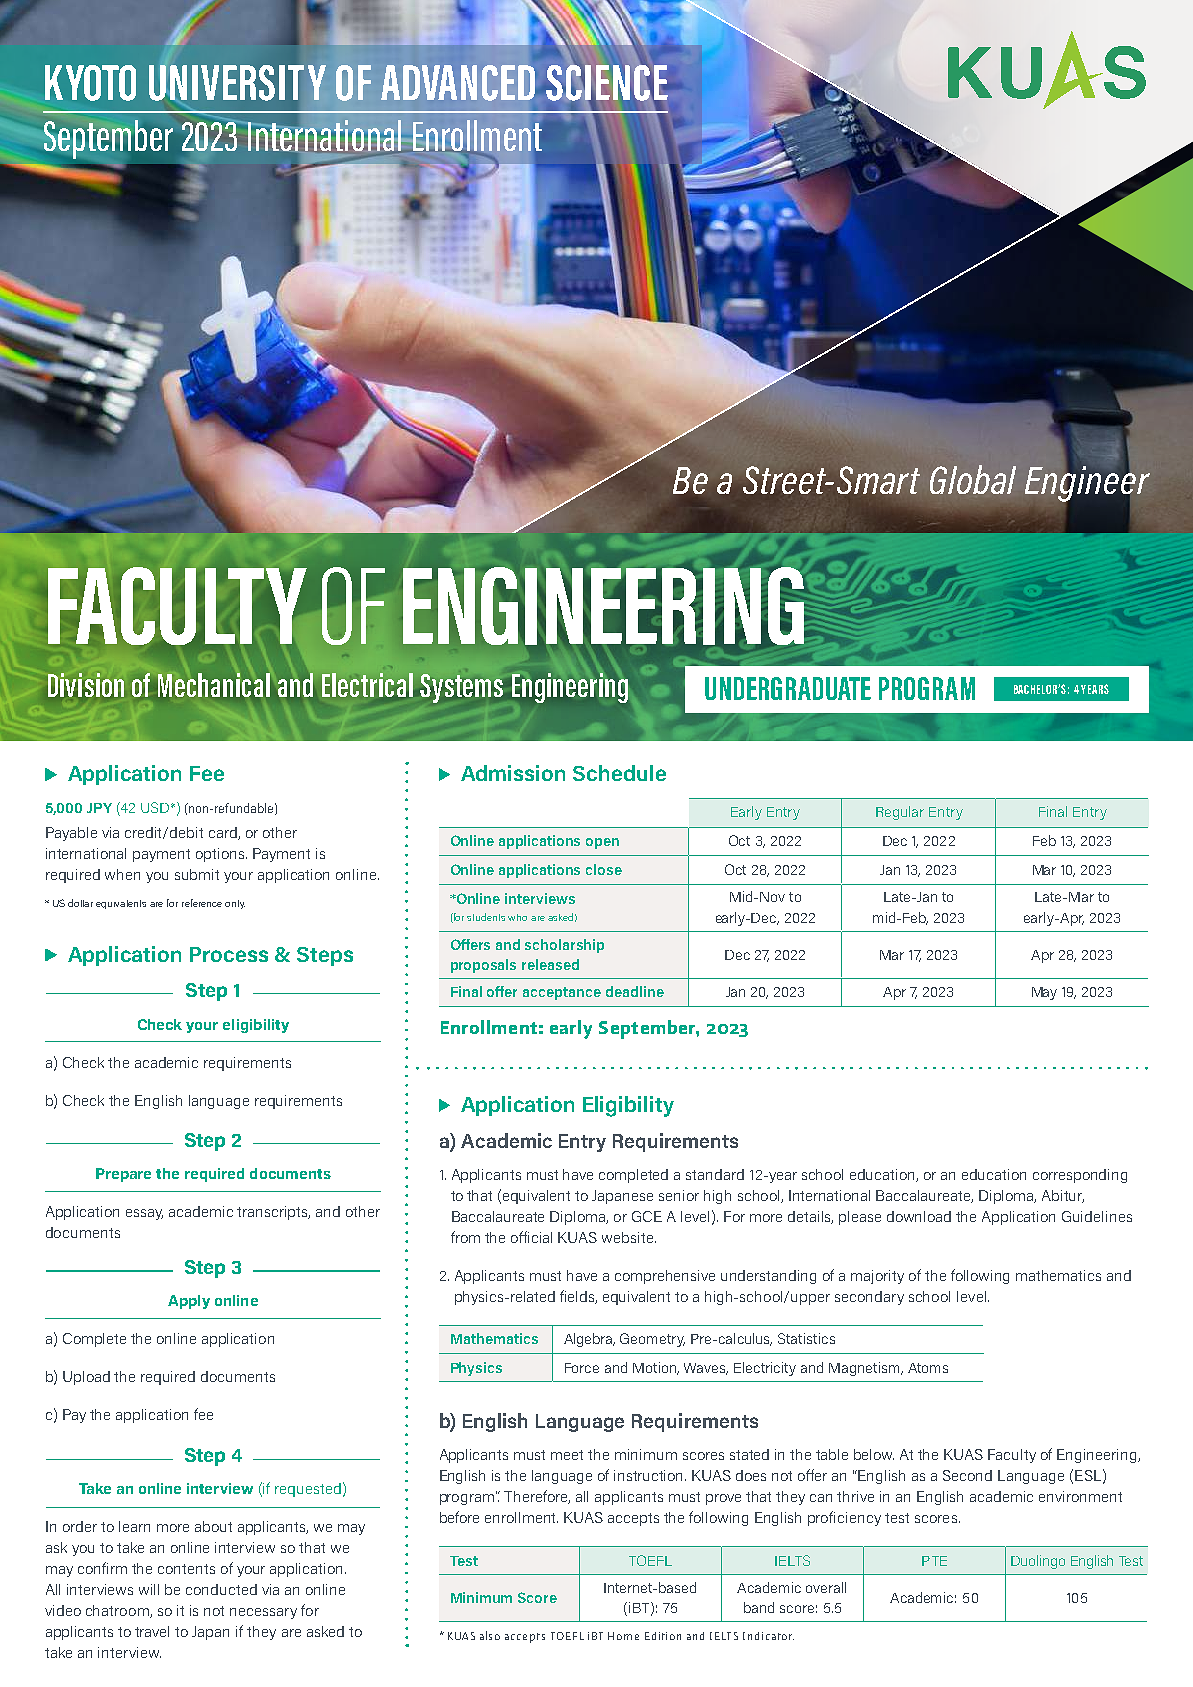 The width and height of the screenshot is (1193, 1687). What do you see at coordinates (582, 1368) in the screenshot?
I see `Force` at bounding box center [582, 1368].
